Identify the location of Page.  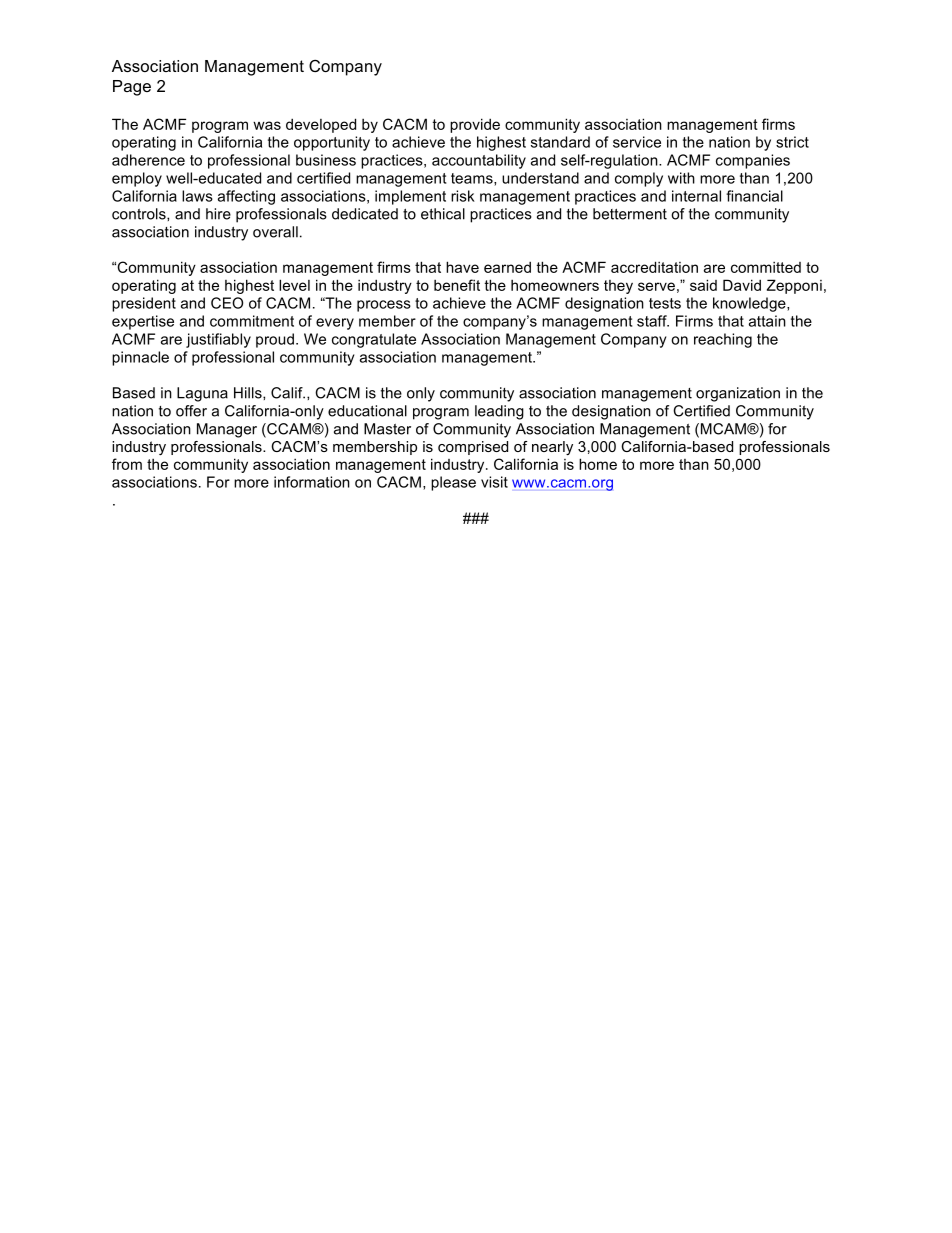
(132, 88).
